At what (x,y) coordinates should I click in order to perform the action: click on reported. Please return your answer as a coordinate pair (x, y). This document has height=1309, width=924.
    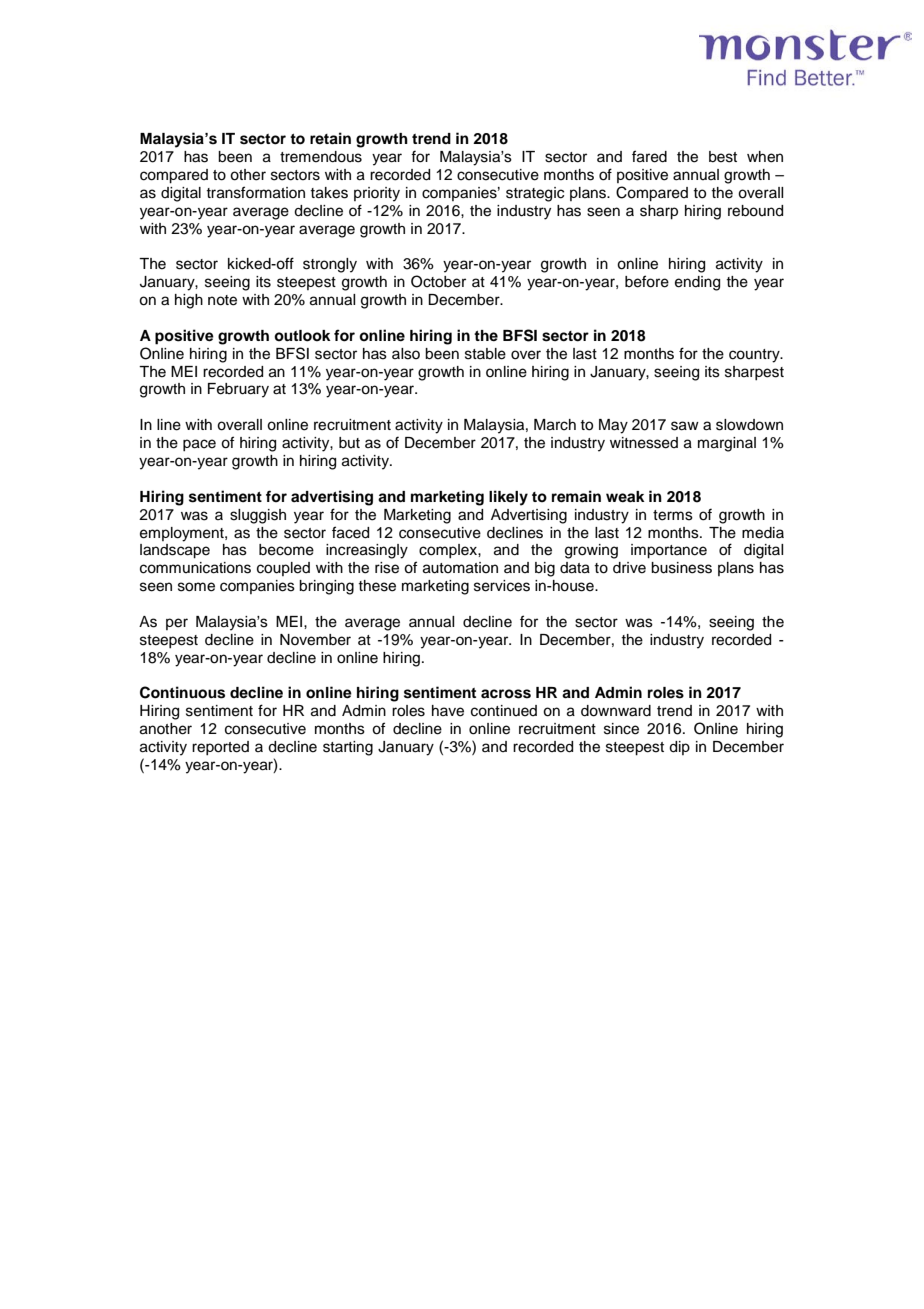
    Looking at the image, I should click on (220, 748).
